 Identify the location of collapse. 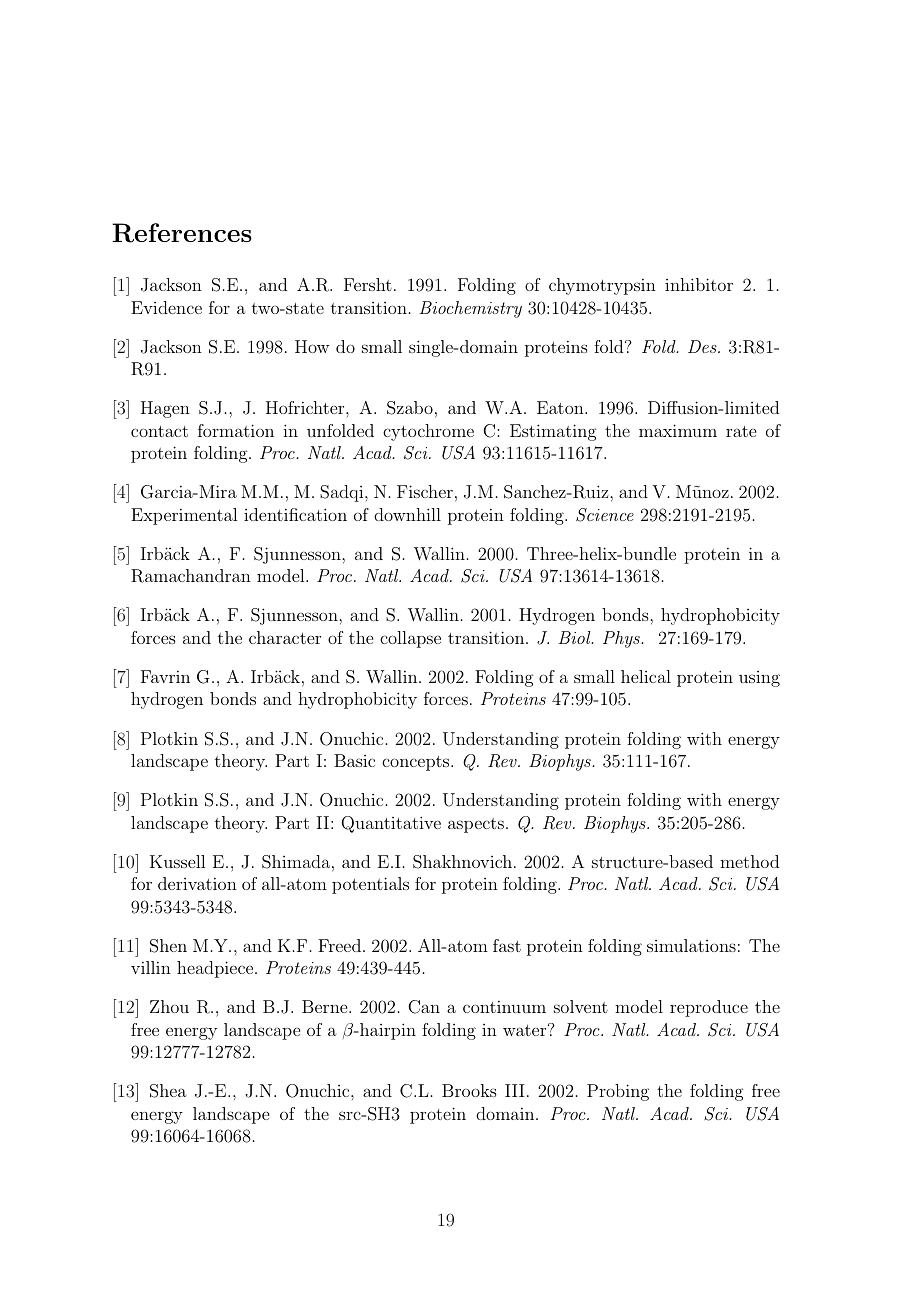
(410, 639).
